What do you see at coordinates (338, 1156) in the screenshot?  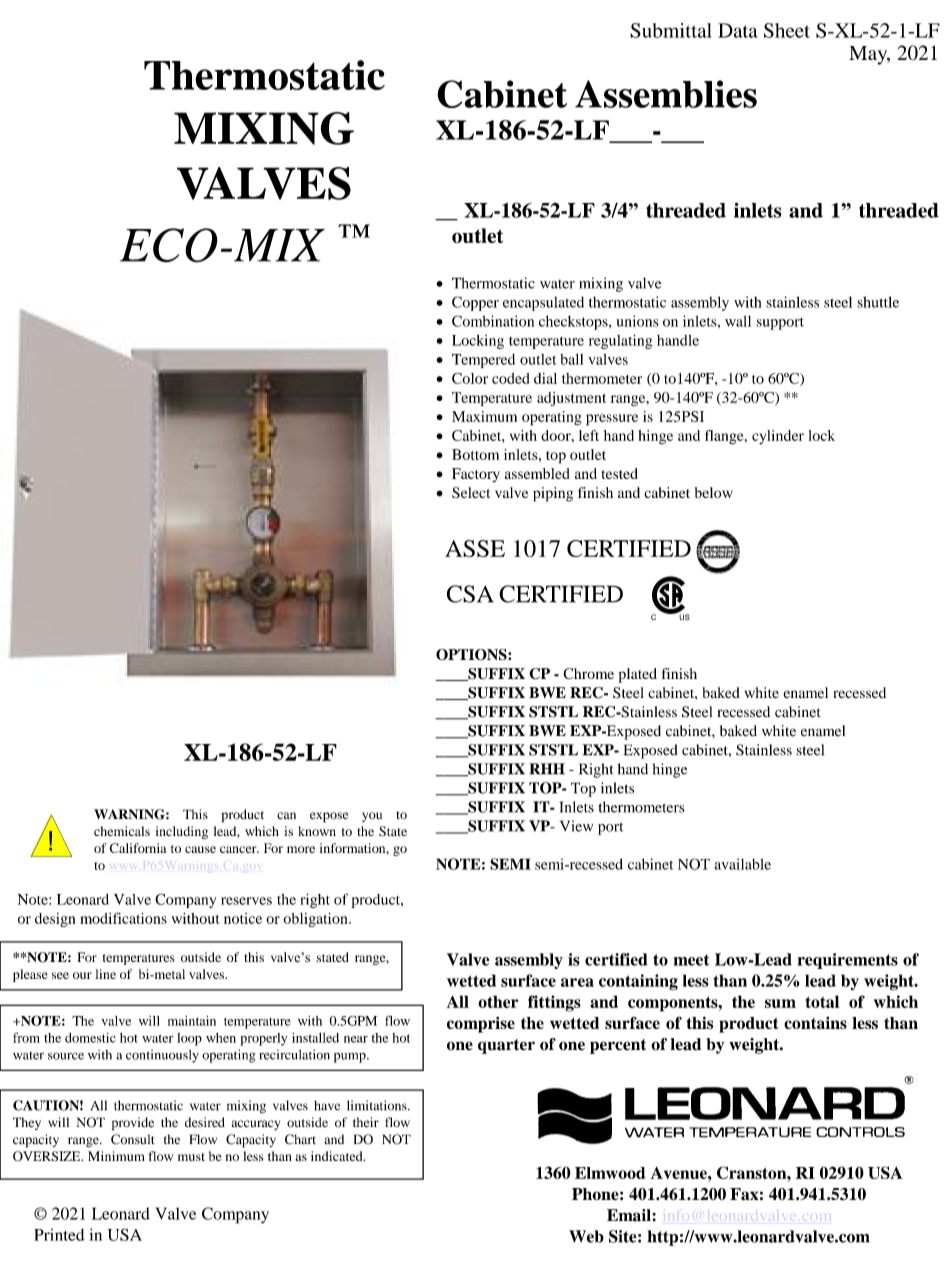 I see `indicated` at bounding box center [338, 1156].
